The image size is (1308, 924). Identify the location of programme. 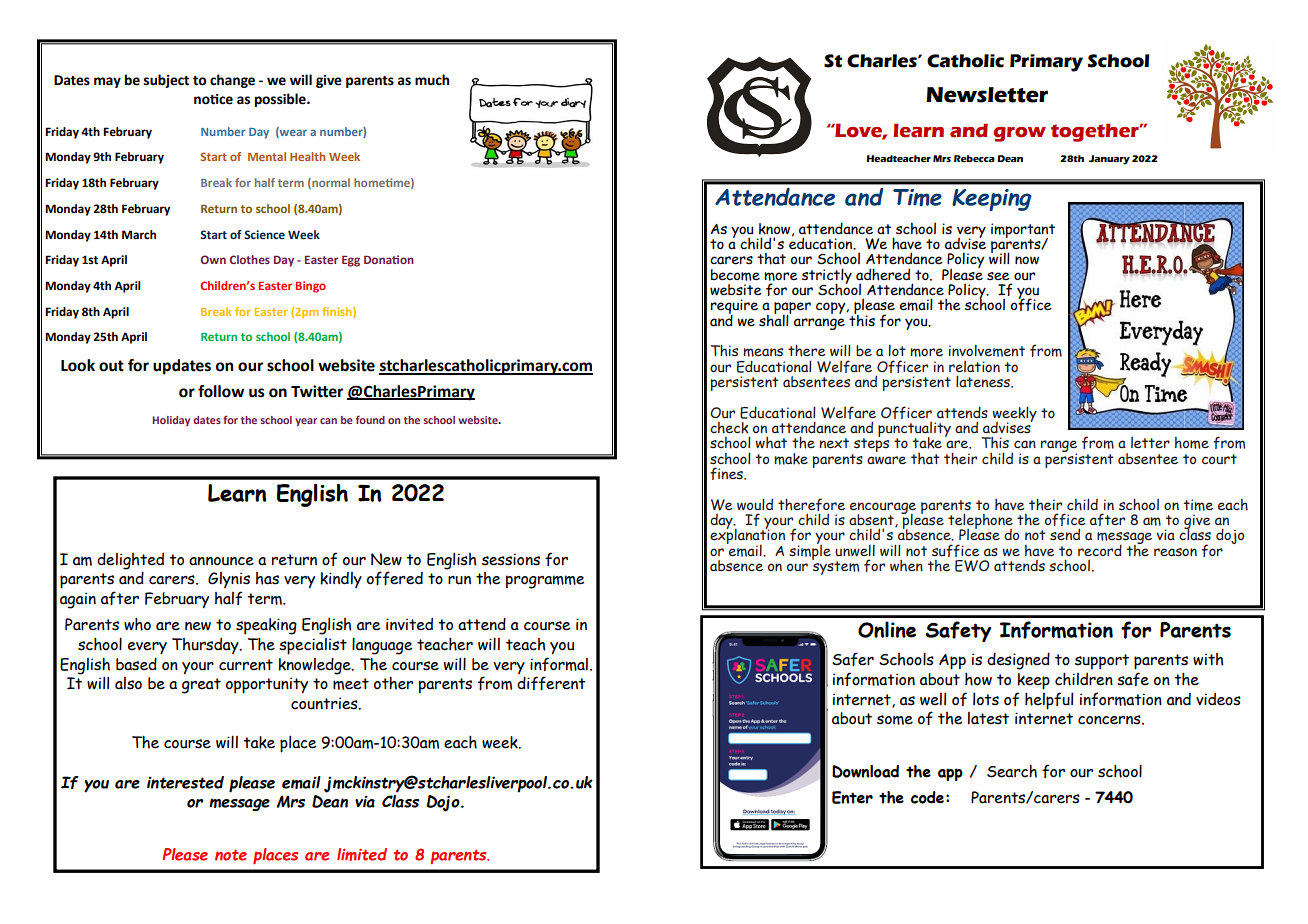
(545, 582).
